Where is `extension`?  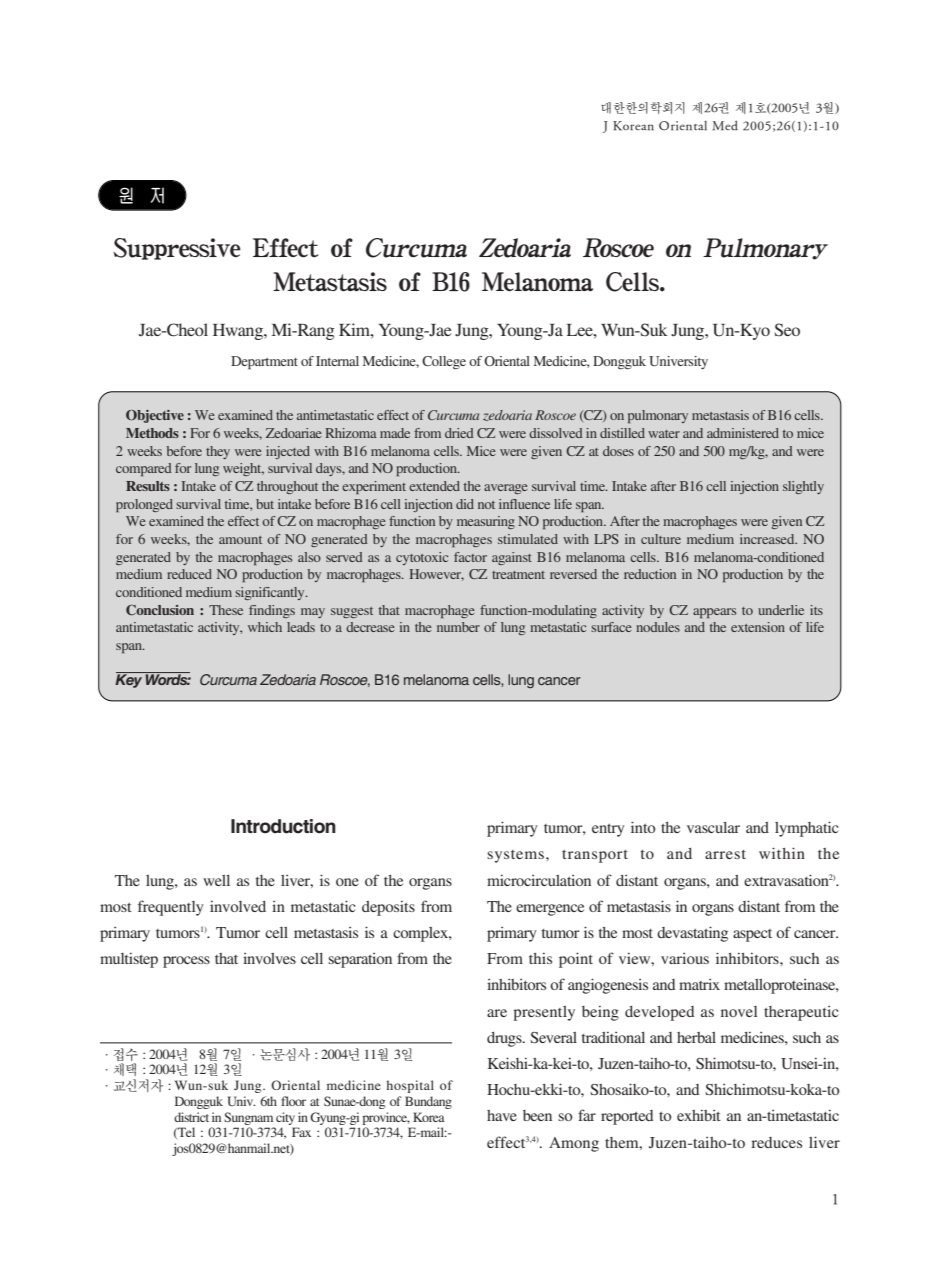 extension is located at coordinates (758, 627).
